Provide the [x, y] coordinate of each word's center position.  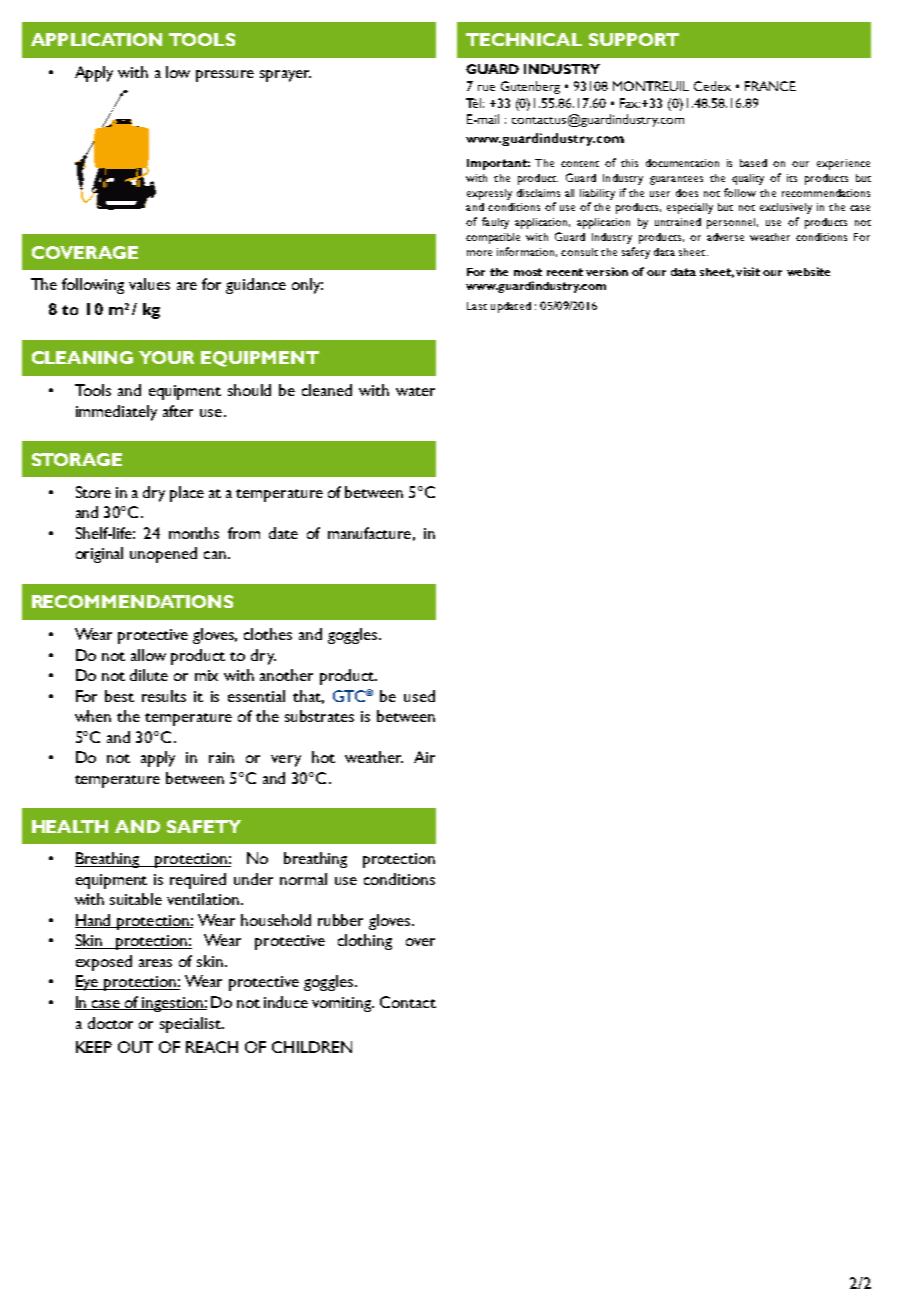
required [198, 881]
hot [323, 757]
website [808, 271]
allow [148, 655]
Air [424, 757]
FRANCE [770, 86]
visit [748, 271]
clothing [365, 942]
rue [486, 88]
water [415, 391]
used [419, 696]
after [178, 411]
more [479, 253]
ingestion [172, 1004]
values [149, 284]
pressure [225, 76]
